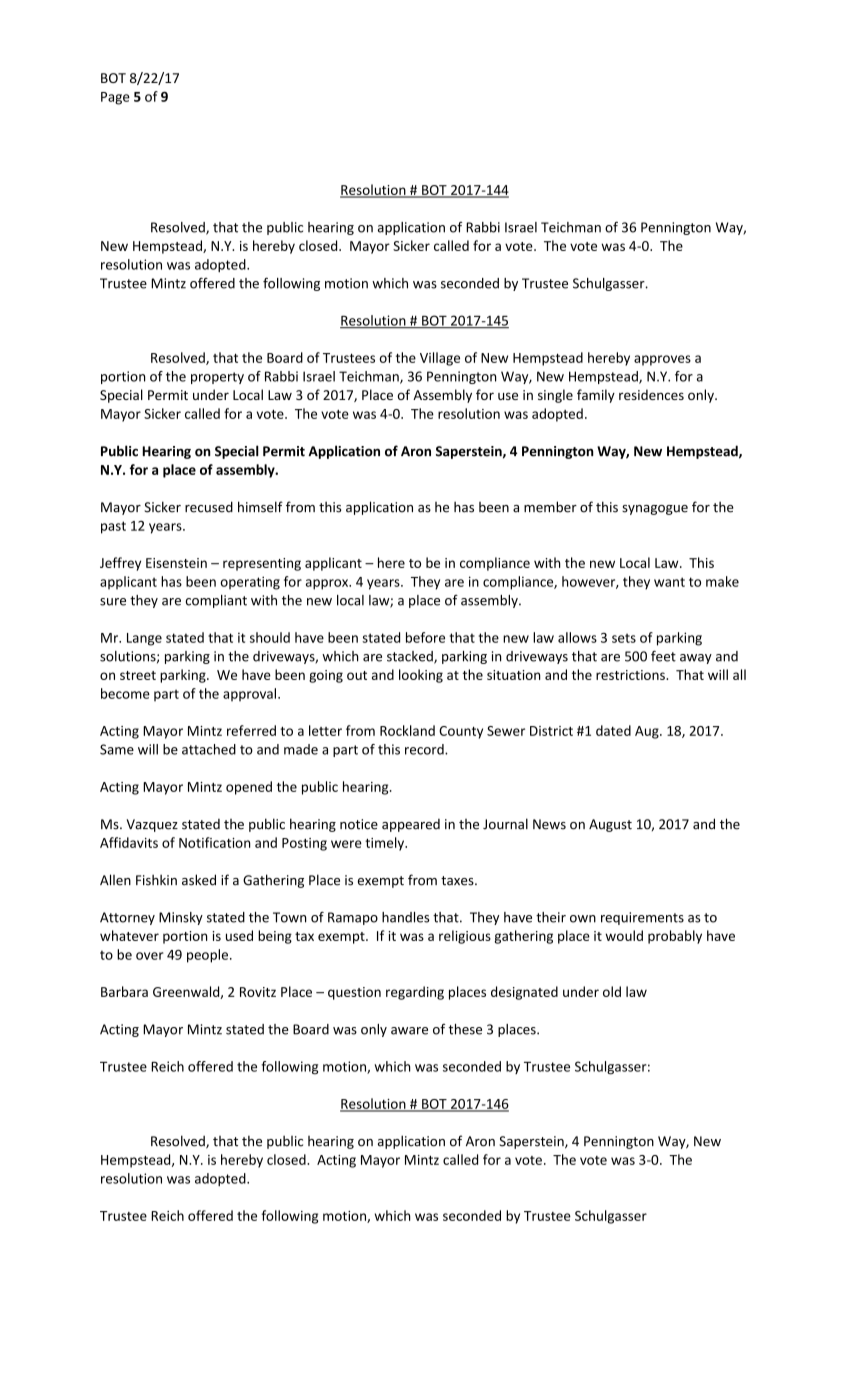  What do you see at coordinates (415, 993) in the document?
I see `regarding` at bounding box center [415, 993].
